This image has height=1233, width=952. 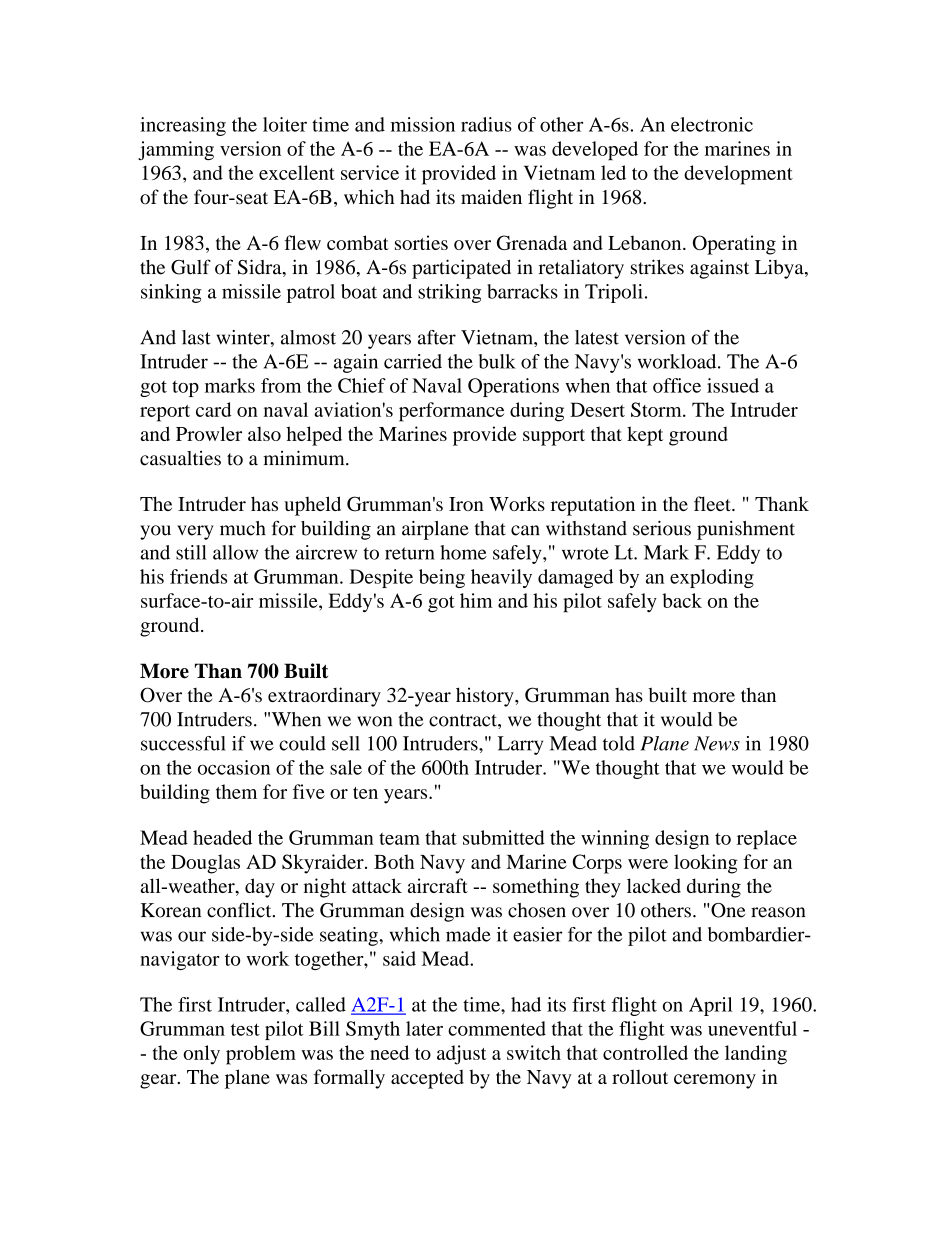 What do you see at coordinates (198, 576) in the image?
I see `friends` at bounding box center [198, 576].
